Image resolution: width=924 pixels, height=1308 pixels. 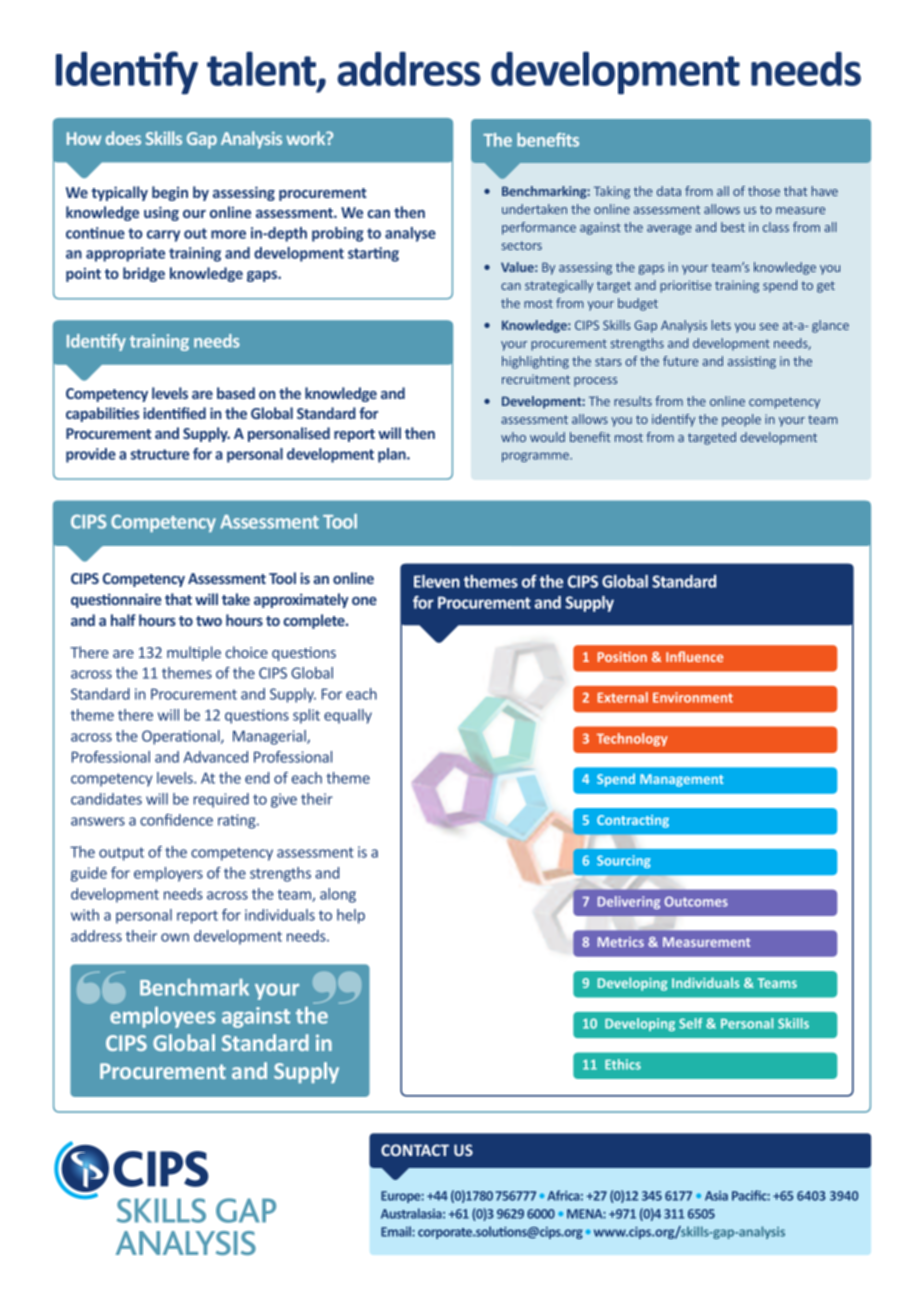 What do you see at coordinates (693, 697) in the screenshot?
I see `Environment` at bounding box center [693, 697].
